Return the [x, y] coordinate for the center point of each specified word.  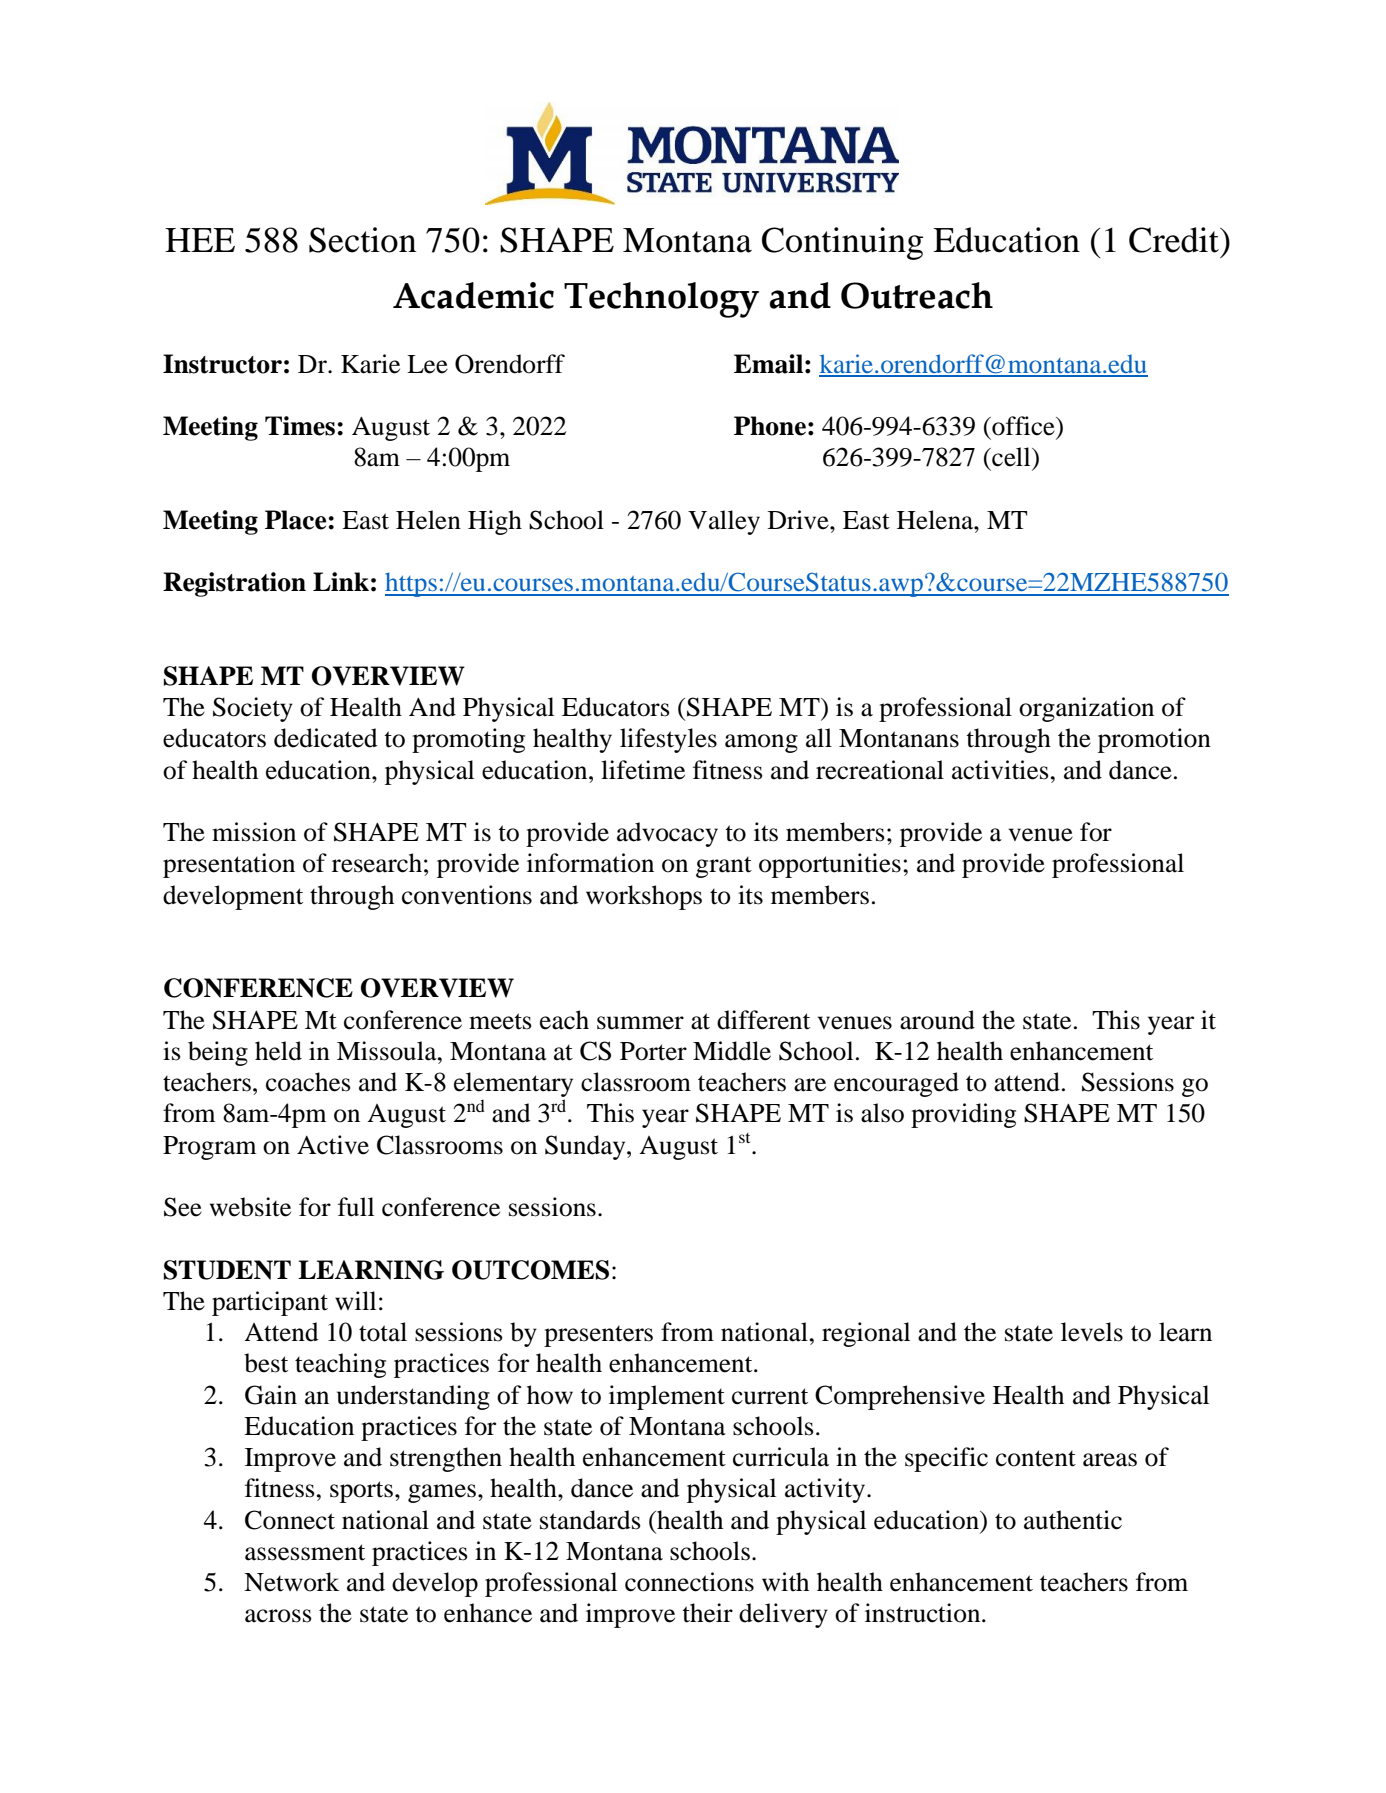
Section [362, 240]
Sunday [586, 1147]
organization [1086, 709]
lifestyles [668, 740]
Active [333, 1145]
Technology [661, 300]
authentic [1073, 1520]
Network [292, 1582]
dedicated [326, 738]
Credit [1175, 240]
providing [963, 1115]
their [707, 1613]
